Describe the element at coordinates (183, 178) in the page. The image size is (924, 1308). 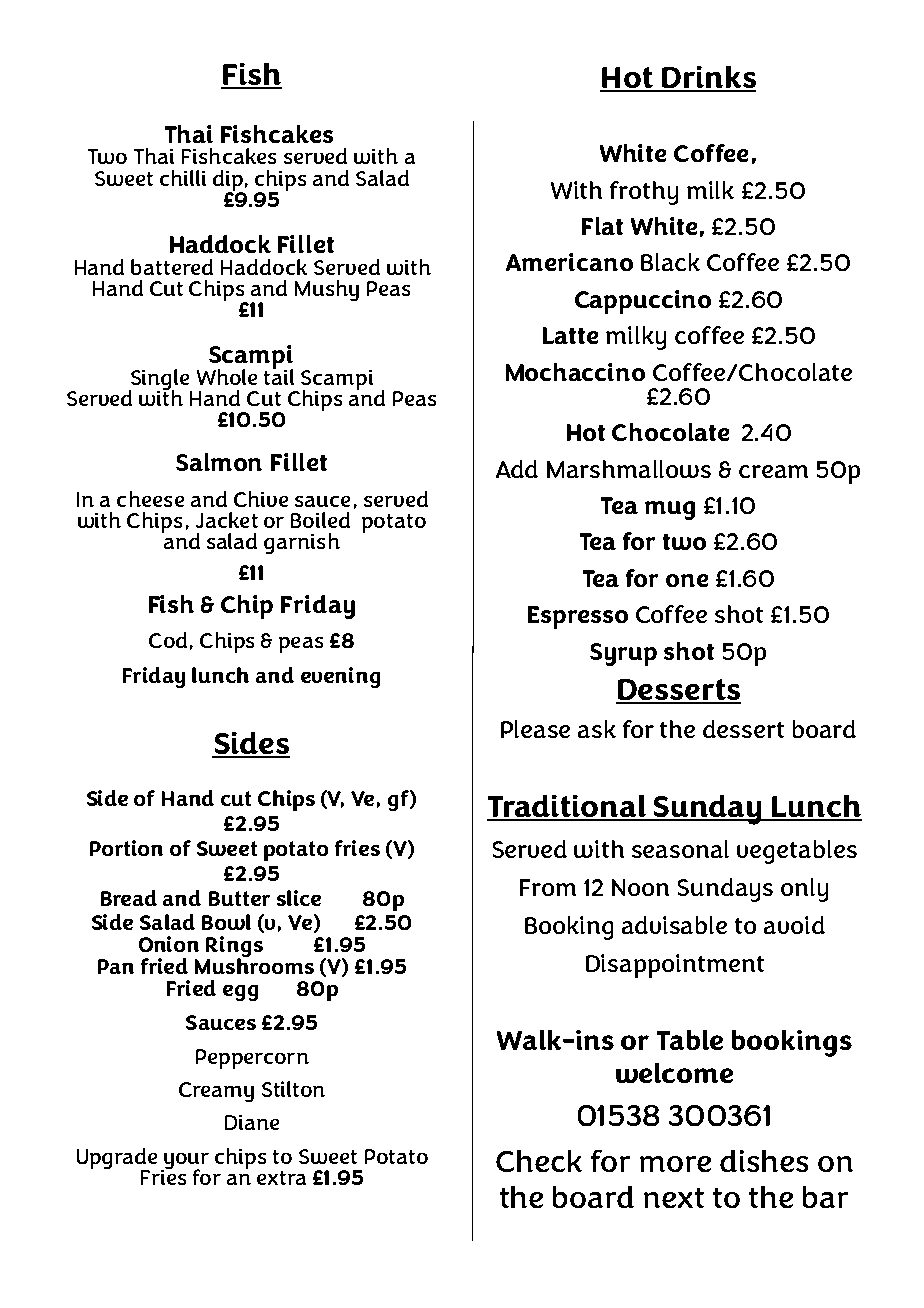
I see `chilli` at that location.
